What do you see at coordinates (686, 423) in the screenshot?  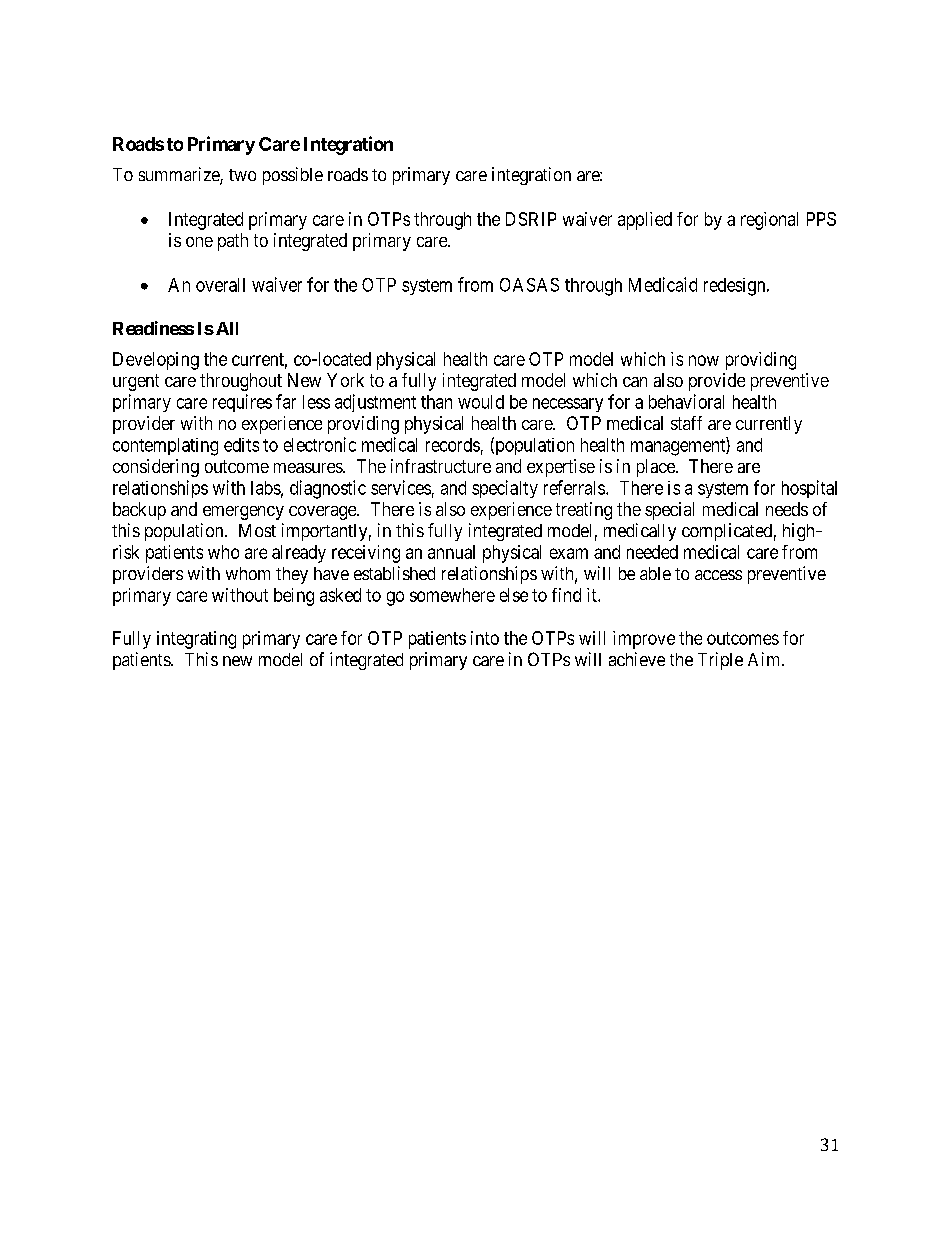 I see `staff` at bounding box center [686, 423].
